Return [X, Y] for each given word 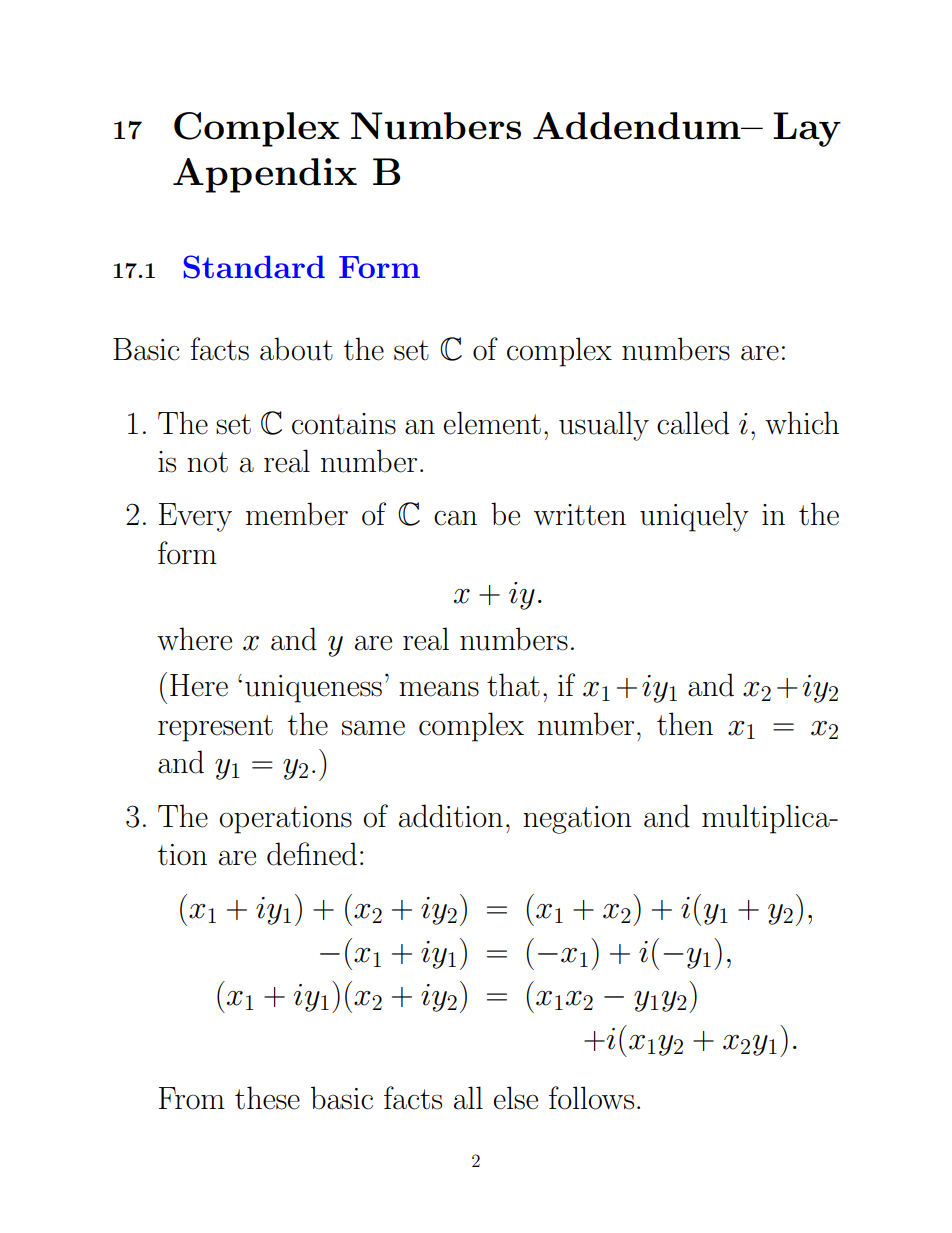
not [207, 462]
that [513, 685]
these [267, 1098]
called [693, 423]
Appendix [265, 175]
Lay [807, 129]
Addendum [638, 126]
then [685, 724]
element [492, 423]
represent [215, 728]
